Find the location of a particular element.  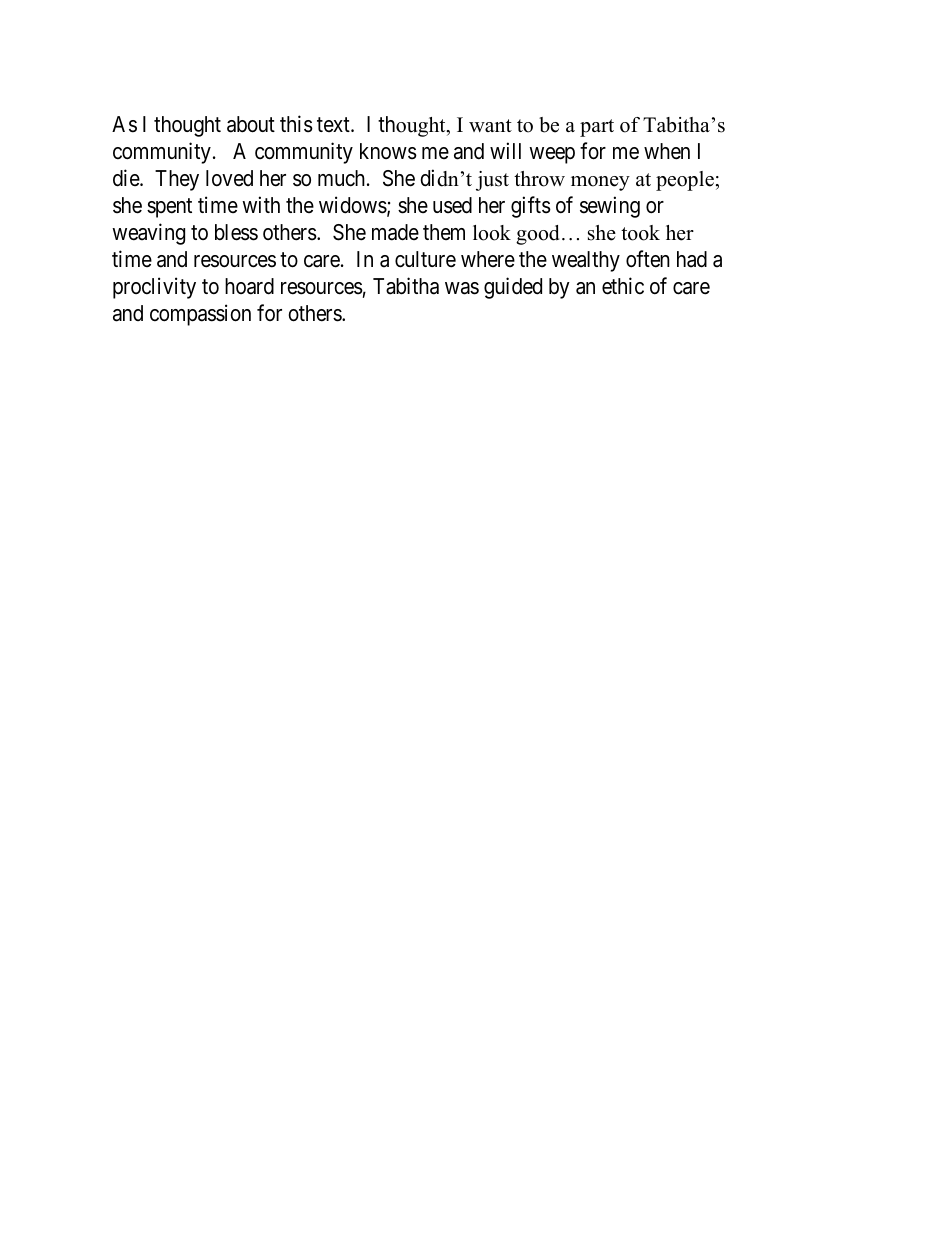

about is located at coordinates (251, 124).
